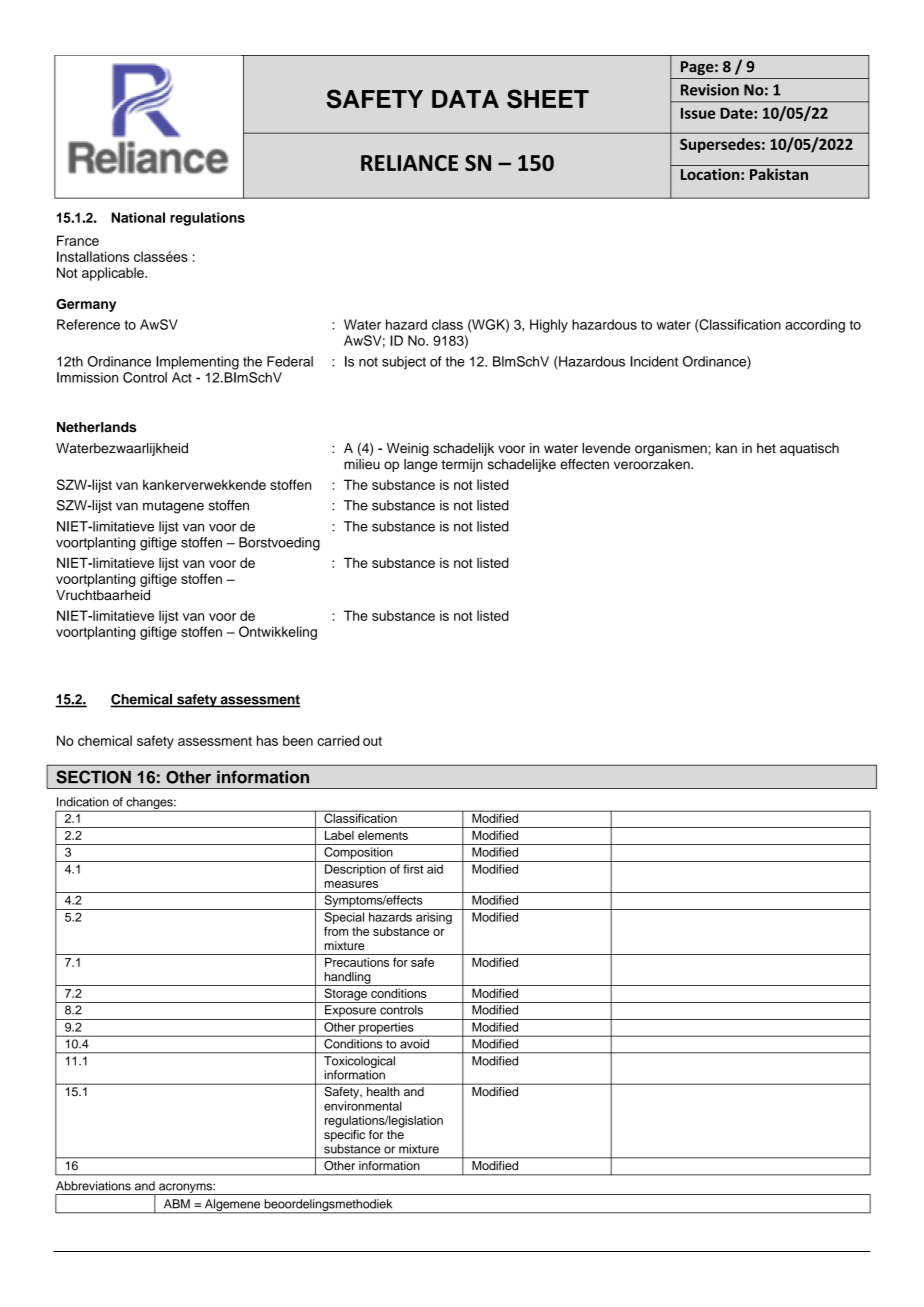  I want to click on DATA, so click(465, 99).
